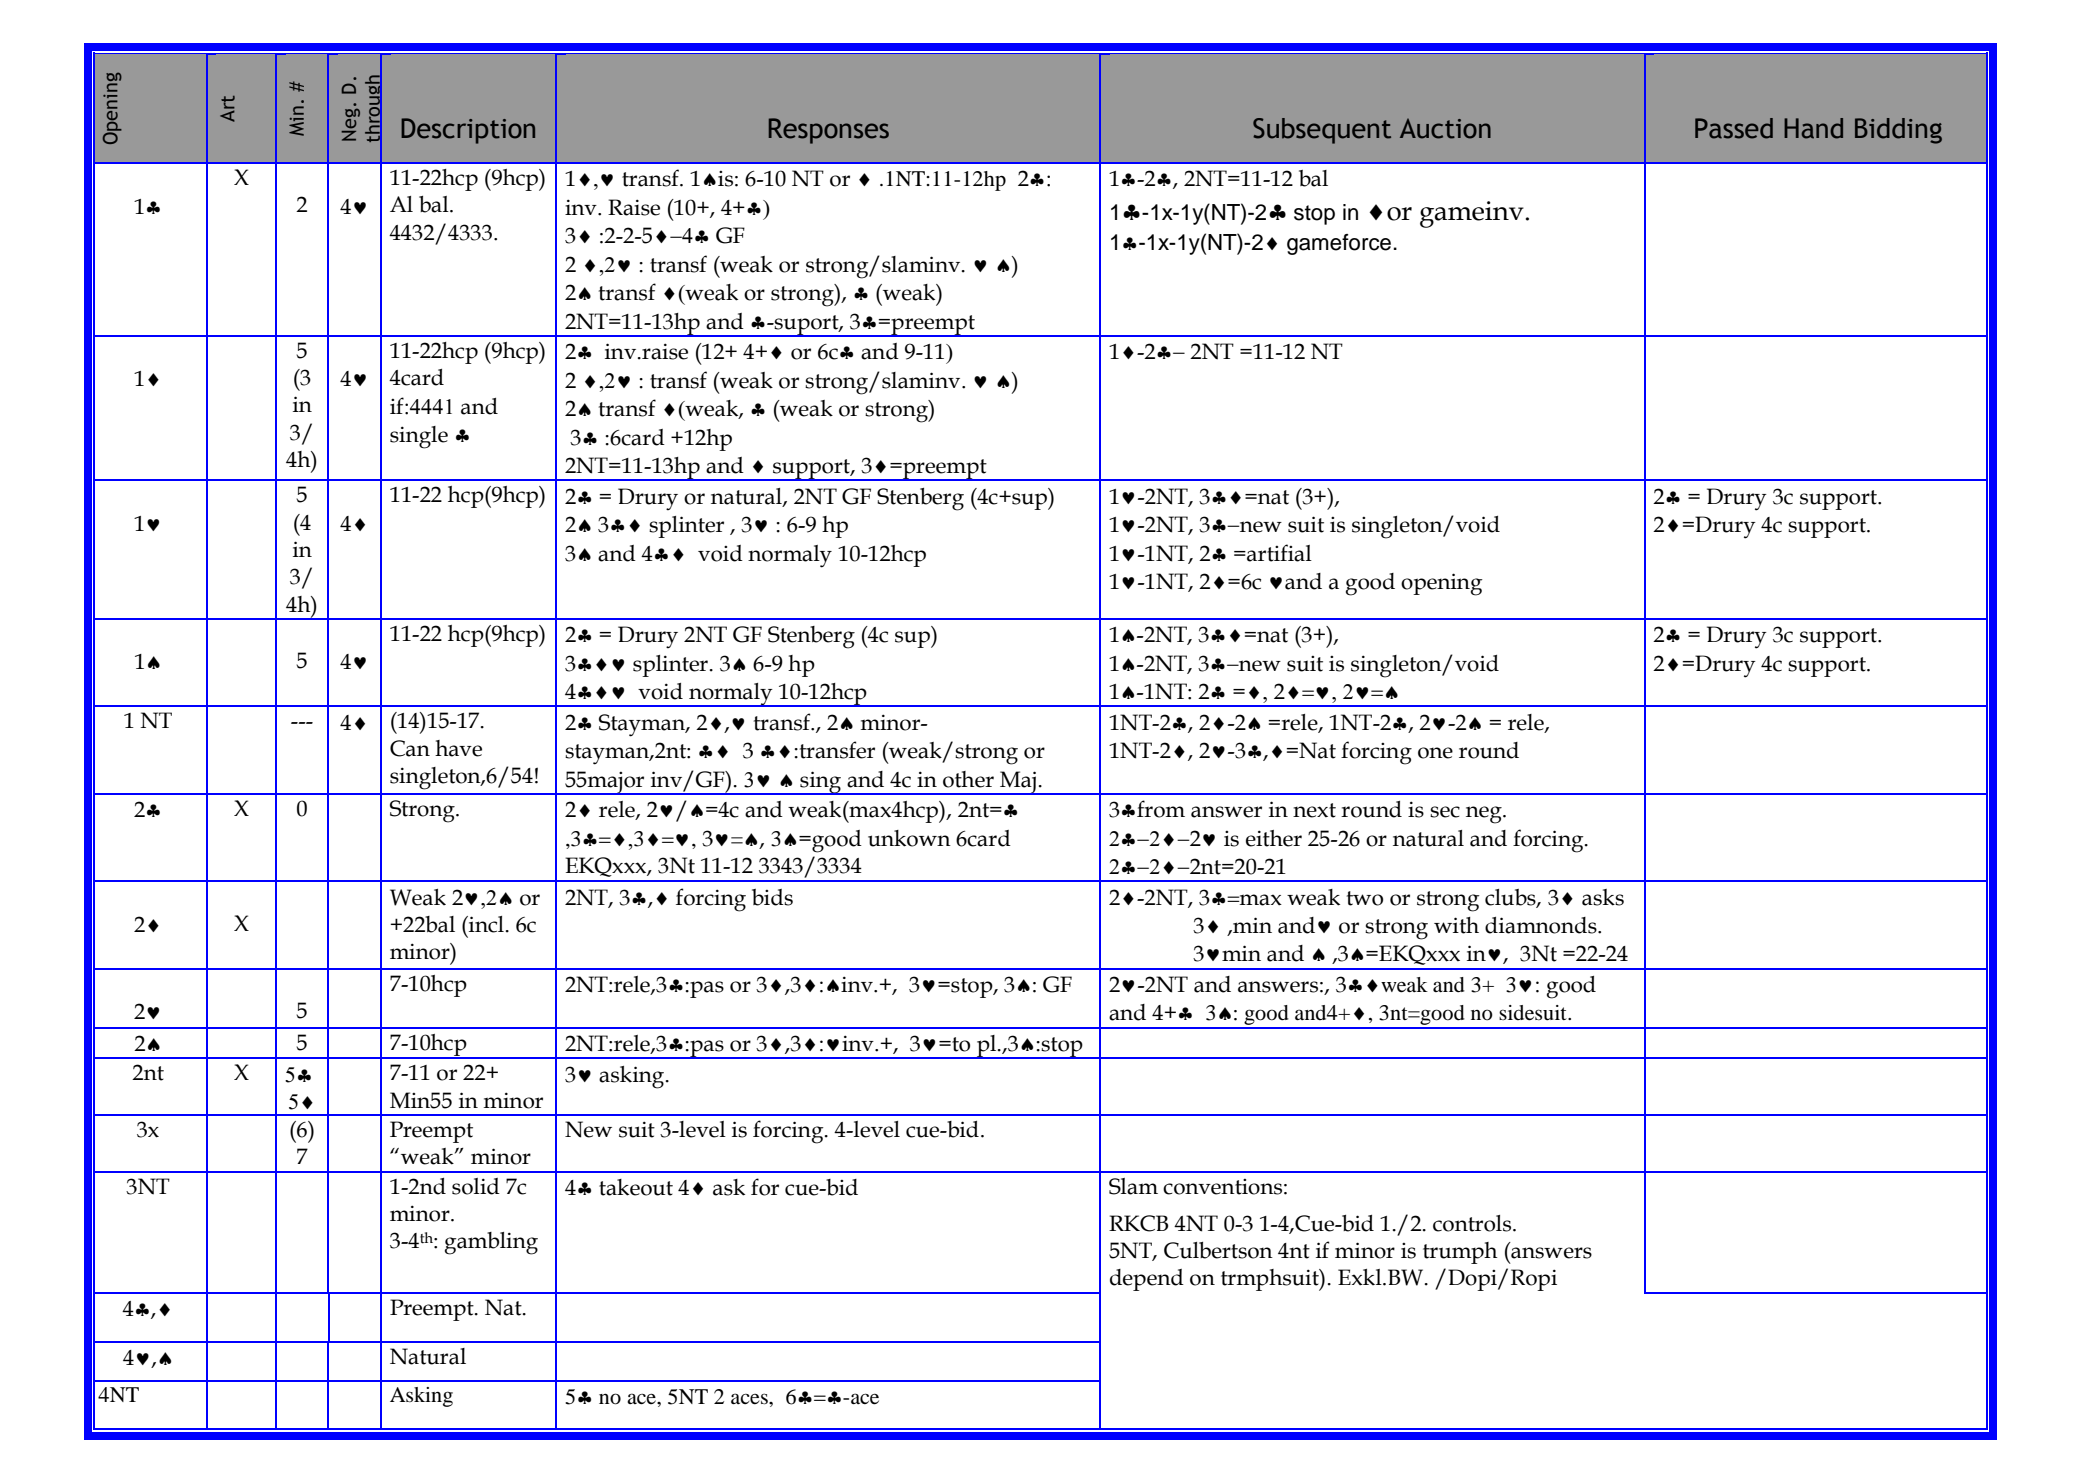 Image resolution: width=2081 pixels, height=1471 pixels. What do you see at coordinates (968, 779) in the screenshot?
I see `other` at bounding box center [968, 779].
